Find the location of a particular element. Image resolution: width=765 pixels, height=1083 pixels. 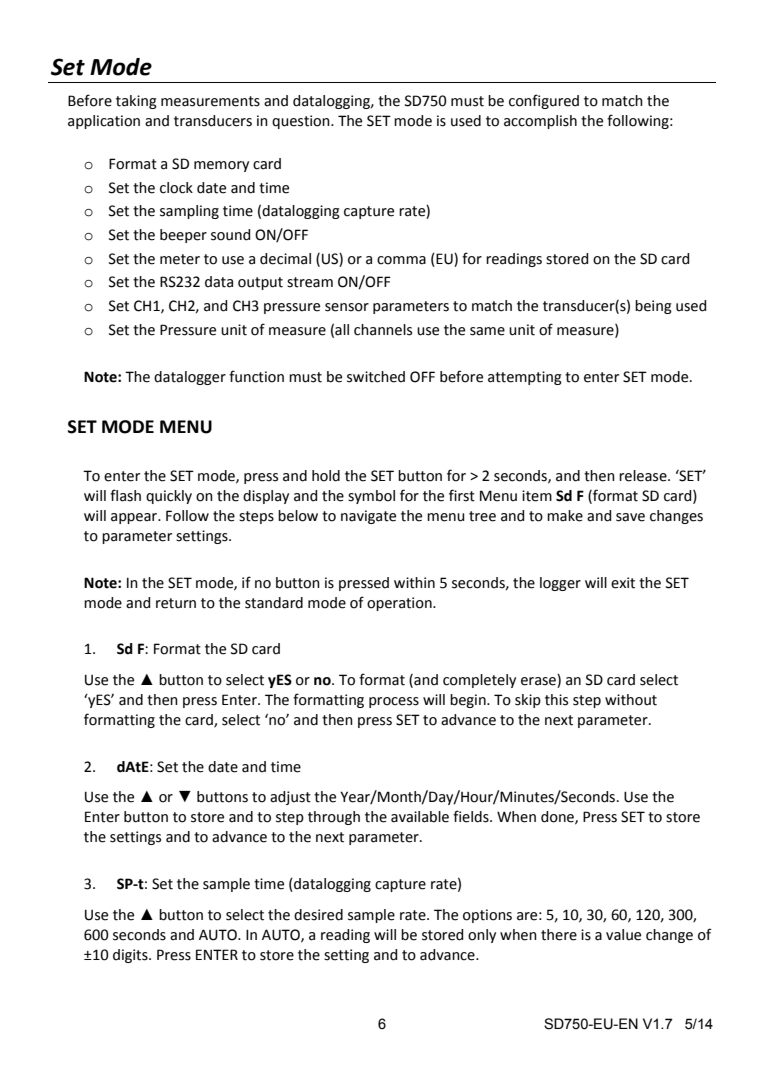

digits is located at coordinates (131, 956).
